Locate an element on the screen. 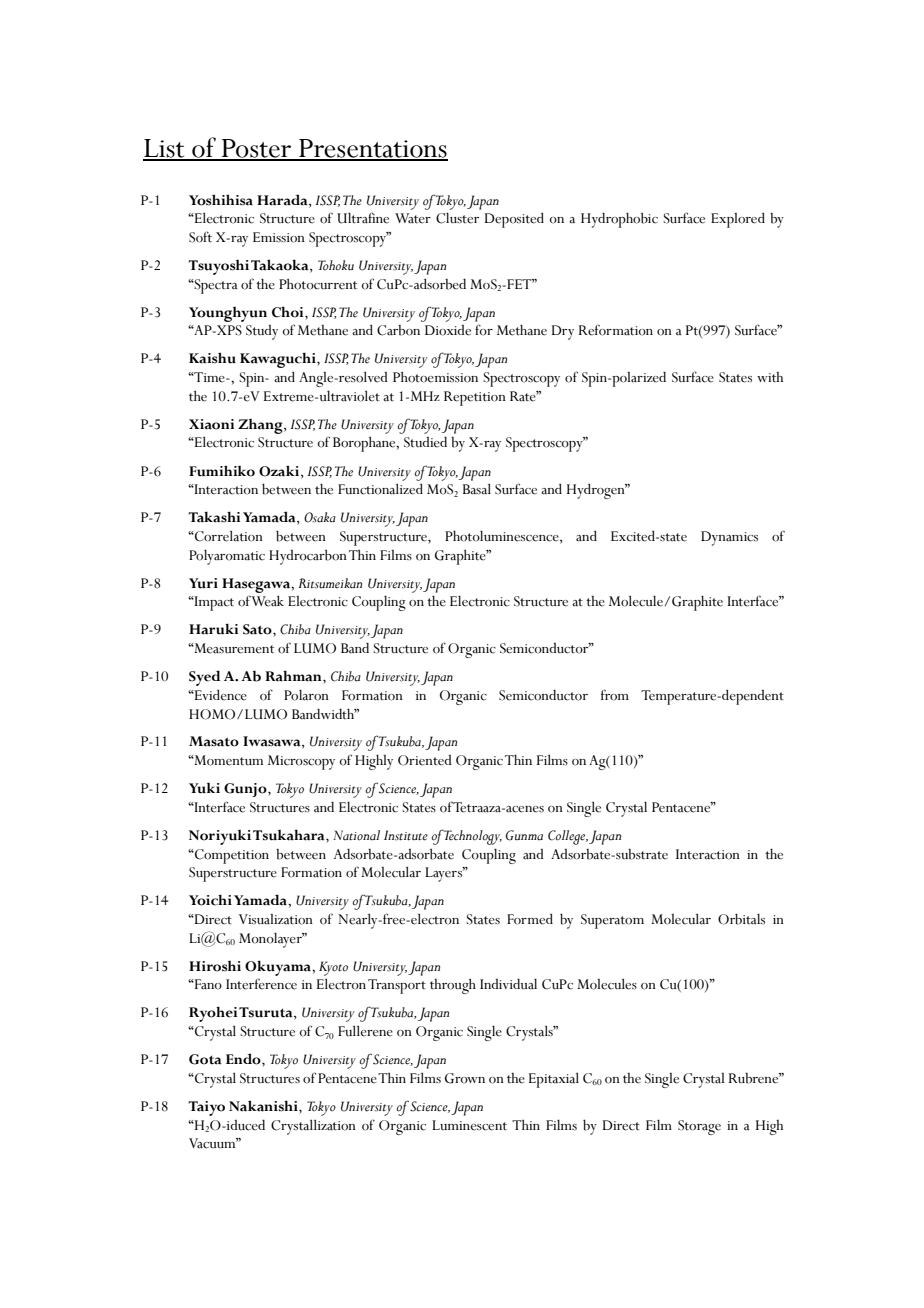 Image resolution: width=924 pixels, height=1308 pixels. Microscopy is located at coordinates (301, 762).
